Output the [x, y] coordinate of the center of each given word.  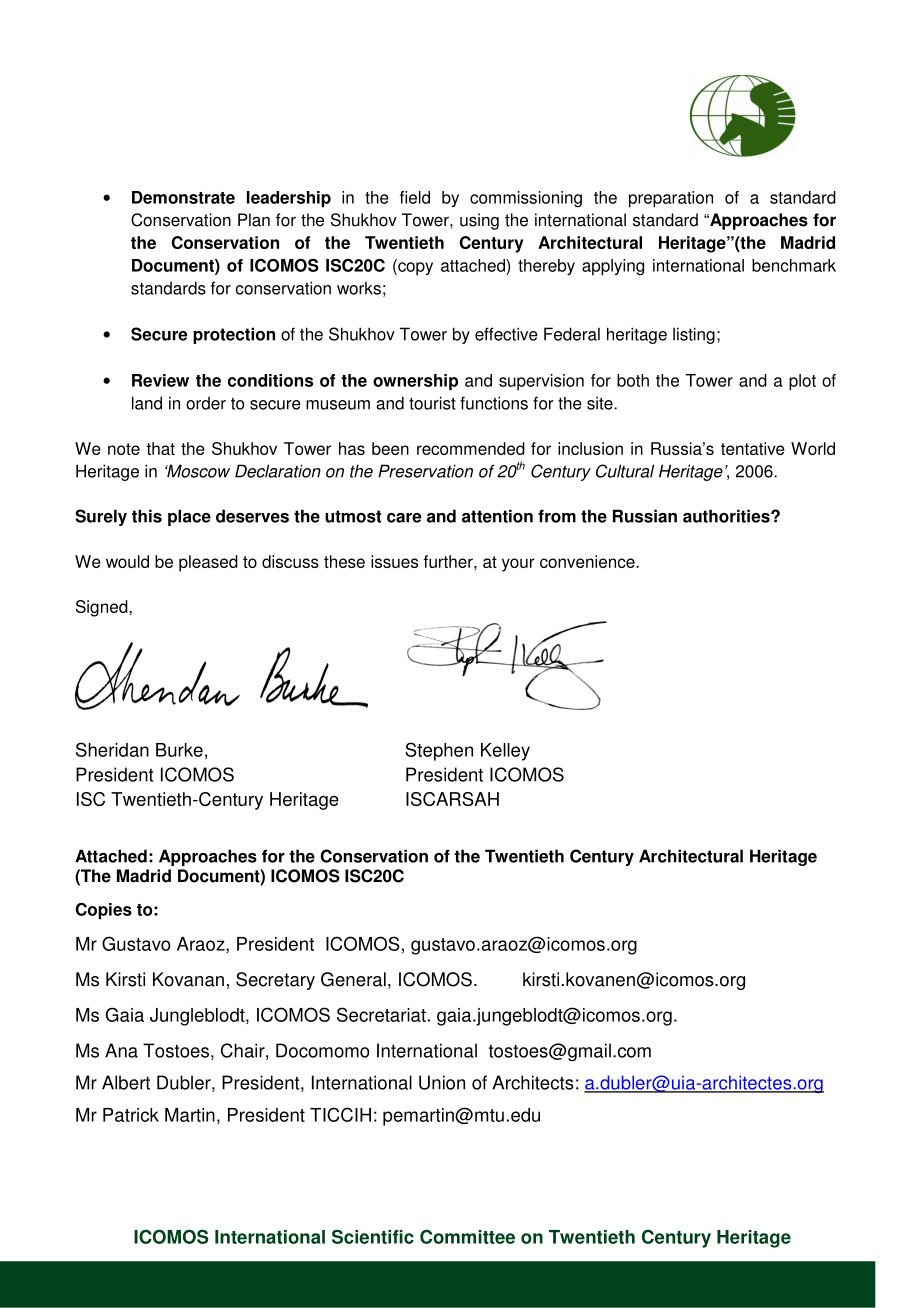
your [518, 565]
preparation [671, 199]
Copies [103, 911]
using [479, 221]
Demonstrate [183, 197]
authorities [727, 516]
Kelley [505, 752]
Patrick [131, 1115]
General [353, 979]
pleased [208, 563]
